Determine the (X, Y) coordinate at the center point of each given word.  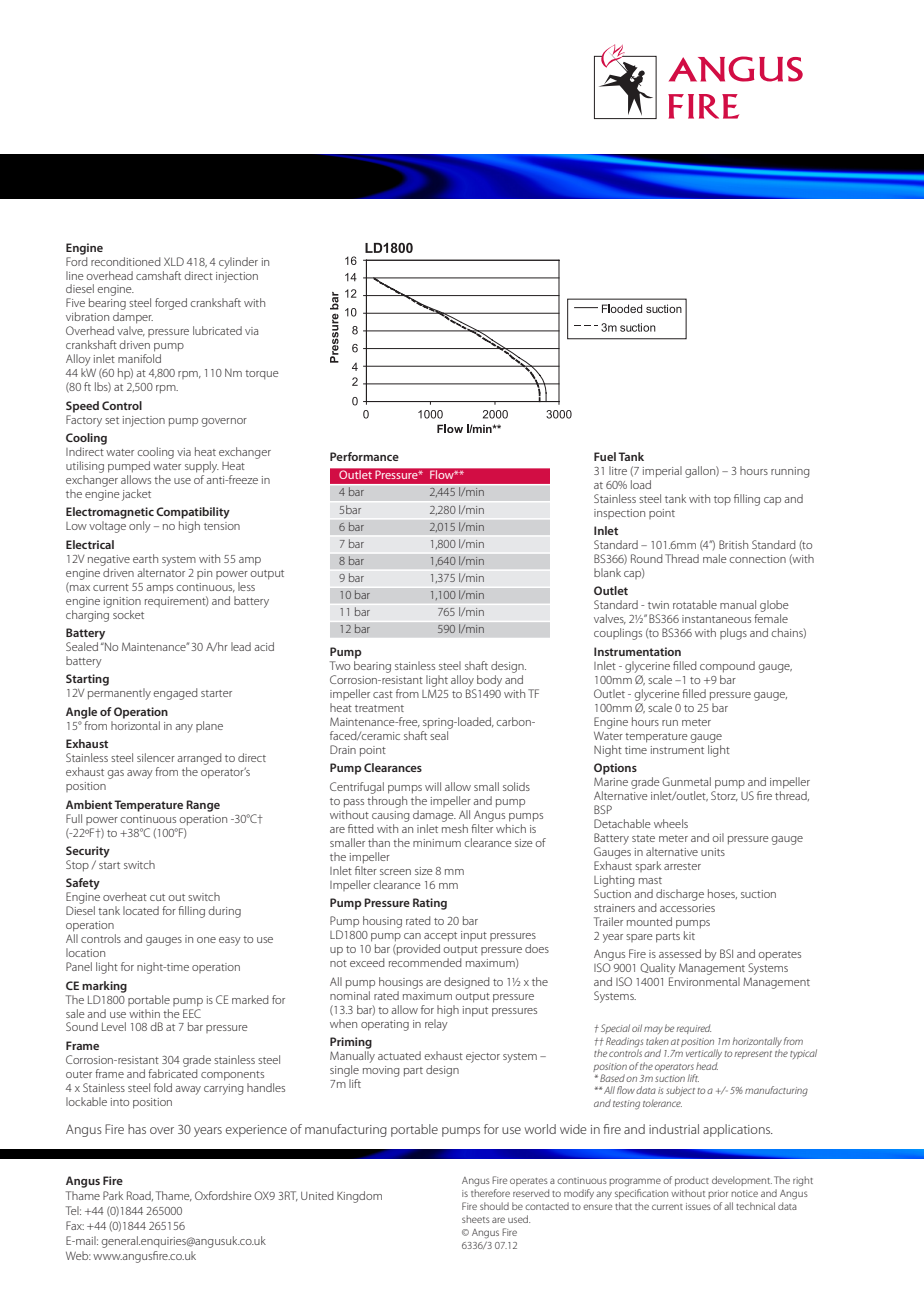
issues (698, 1206)
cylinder (238, 263)
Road (140, 1196)
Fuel (605, 456)
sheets (476, 1219)
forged (171, 304)
